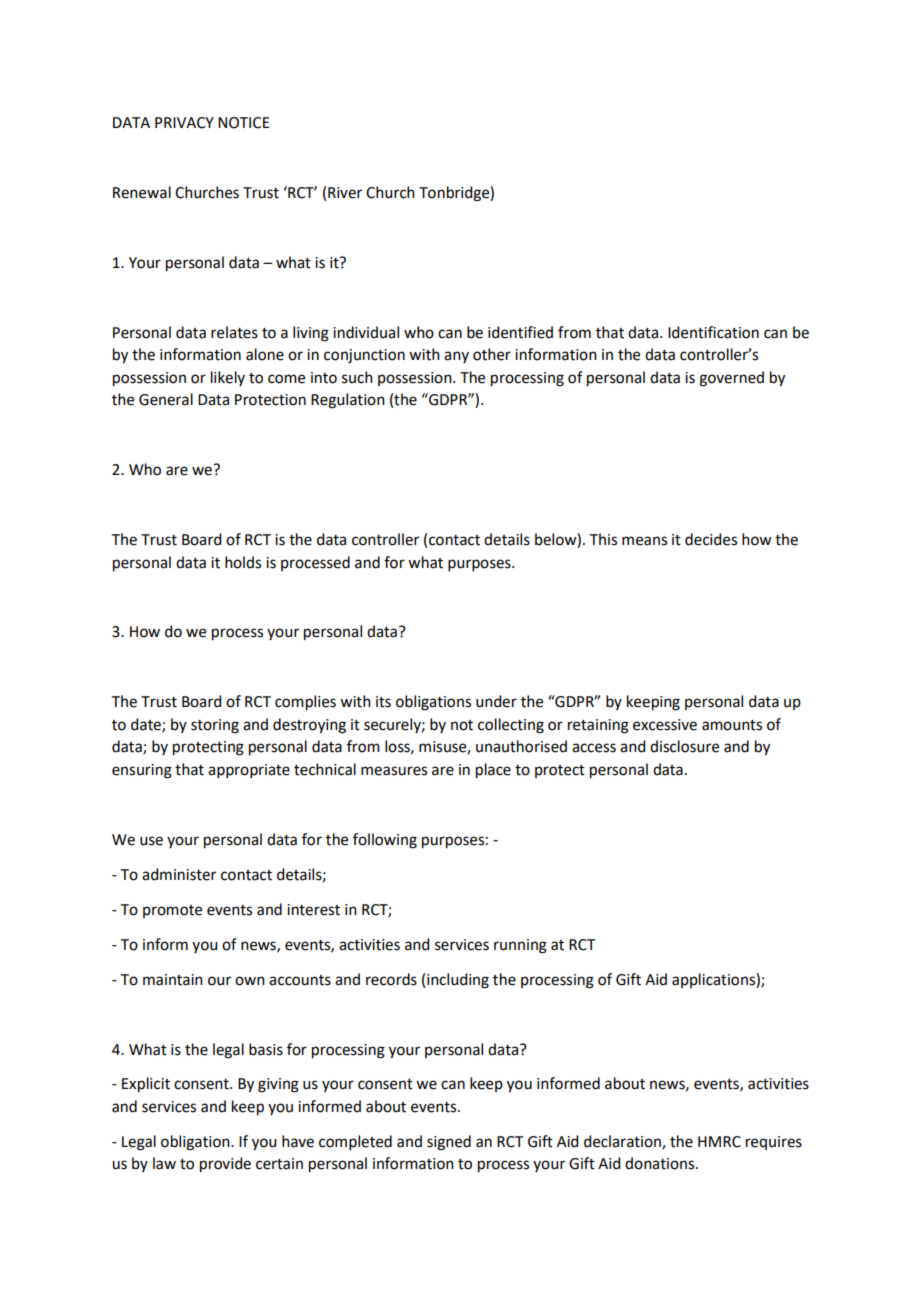  What do you see at coordinates (713, 332) in the image?
I see `Identification` at bounding box center [713, 332].
